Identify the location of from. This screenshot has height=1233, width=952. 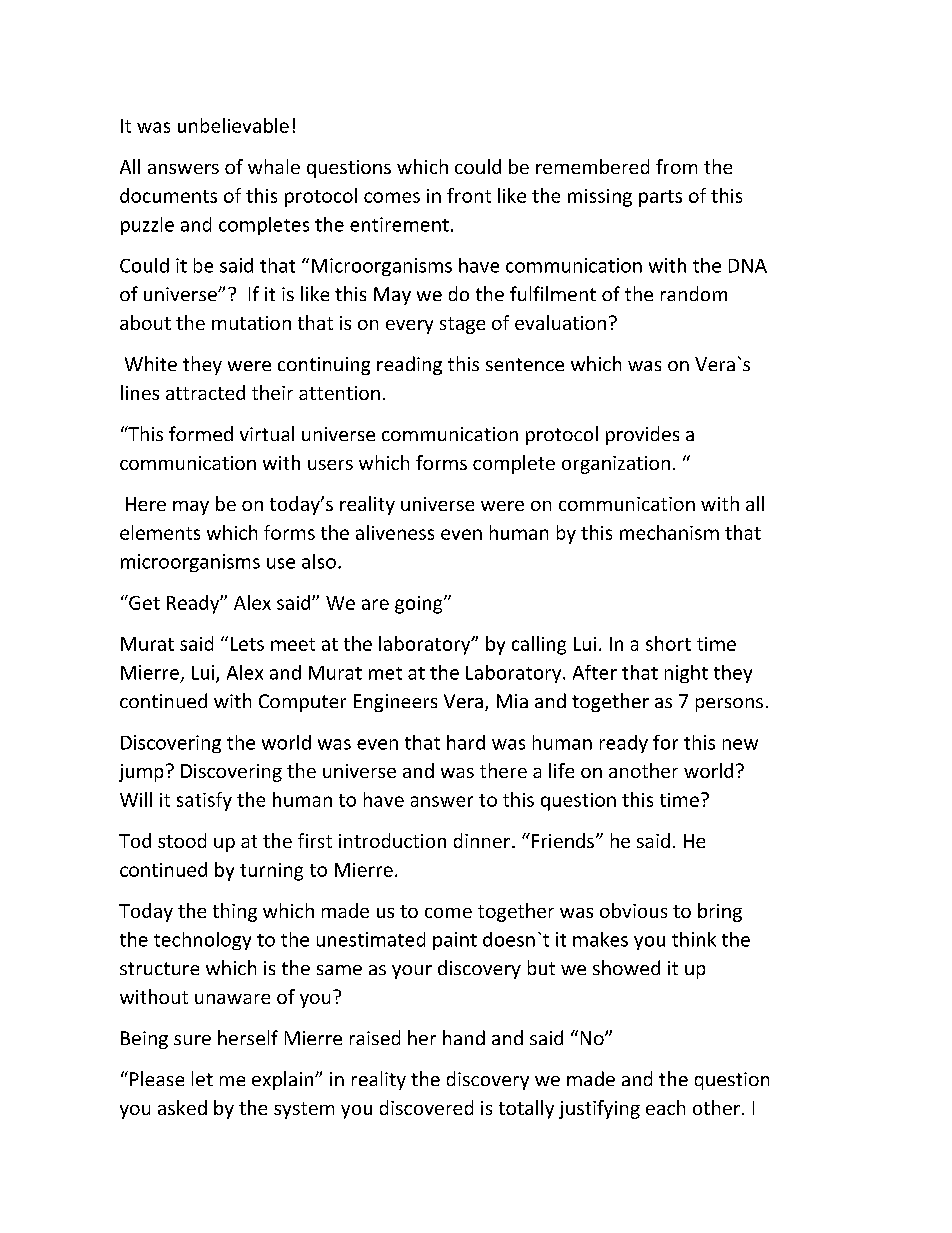
(676, 166).
